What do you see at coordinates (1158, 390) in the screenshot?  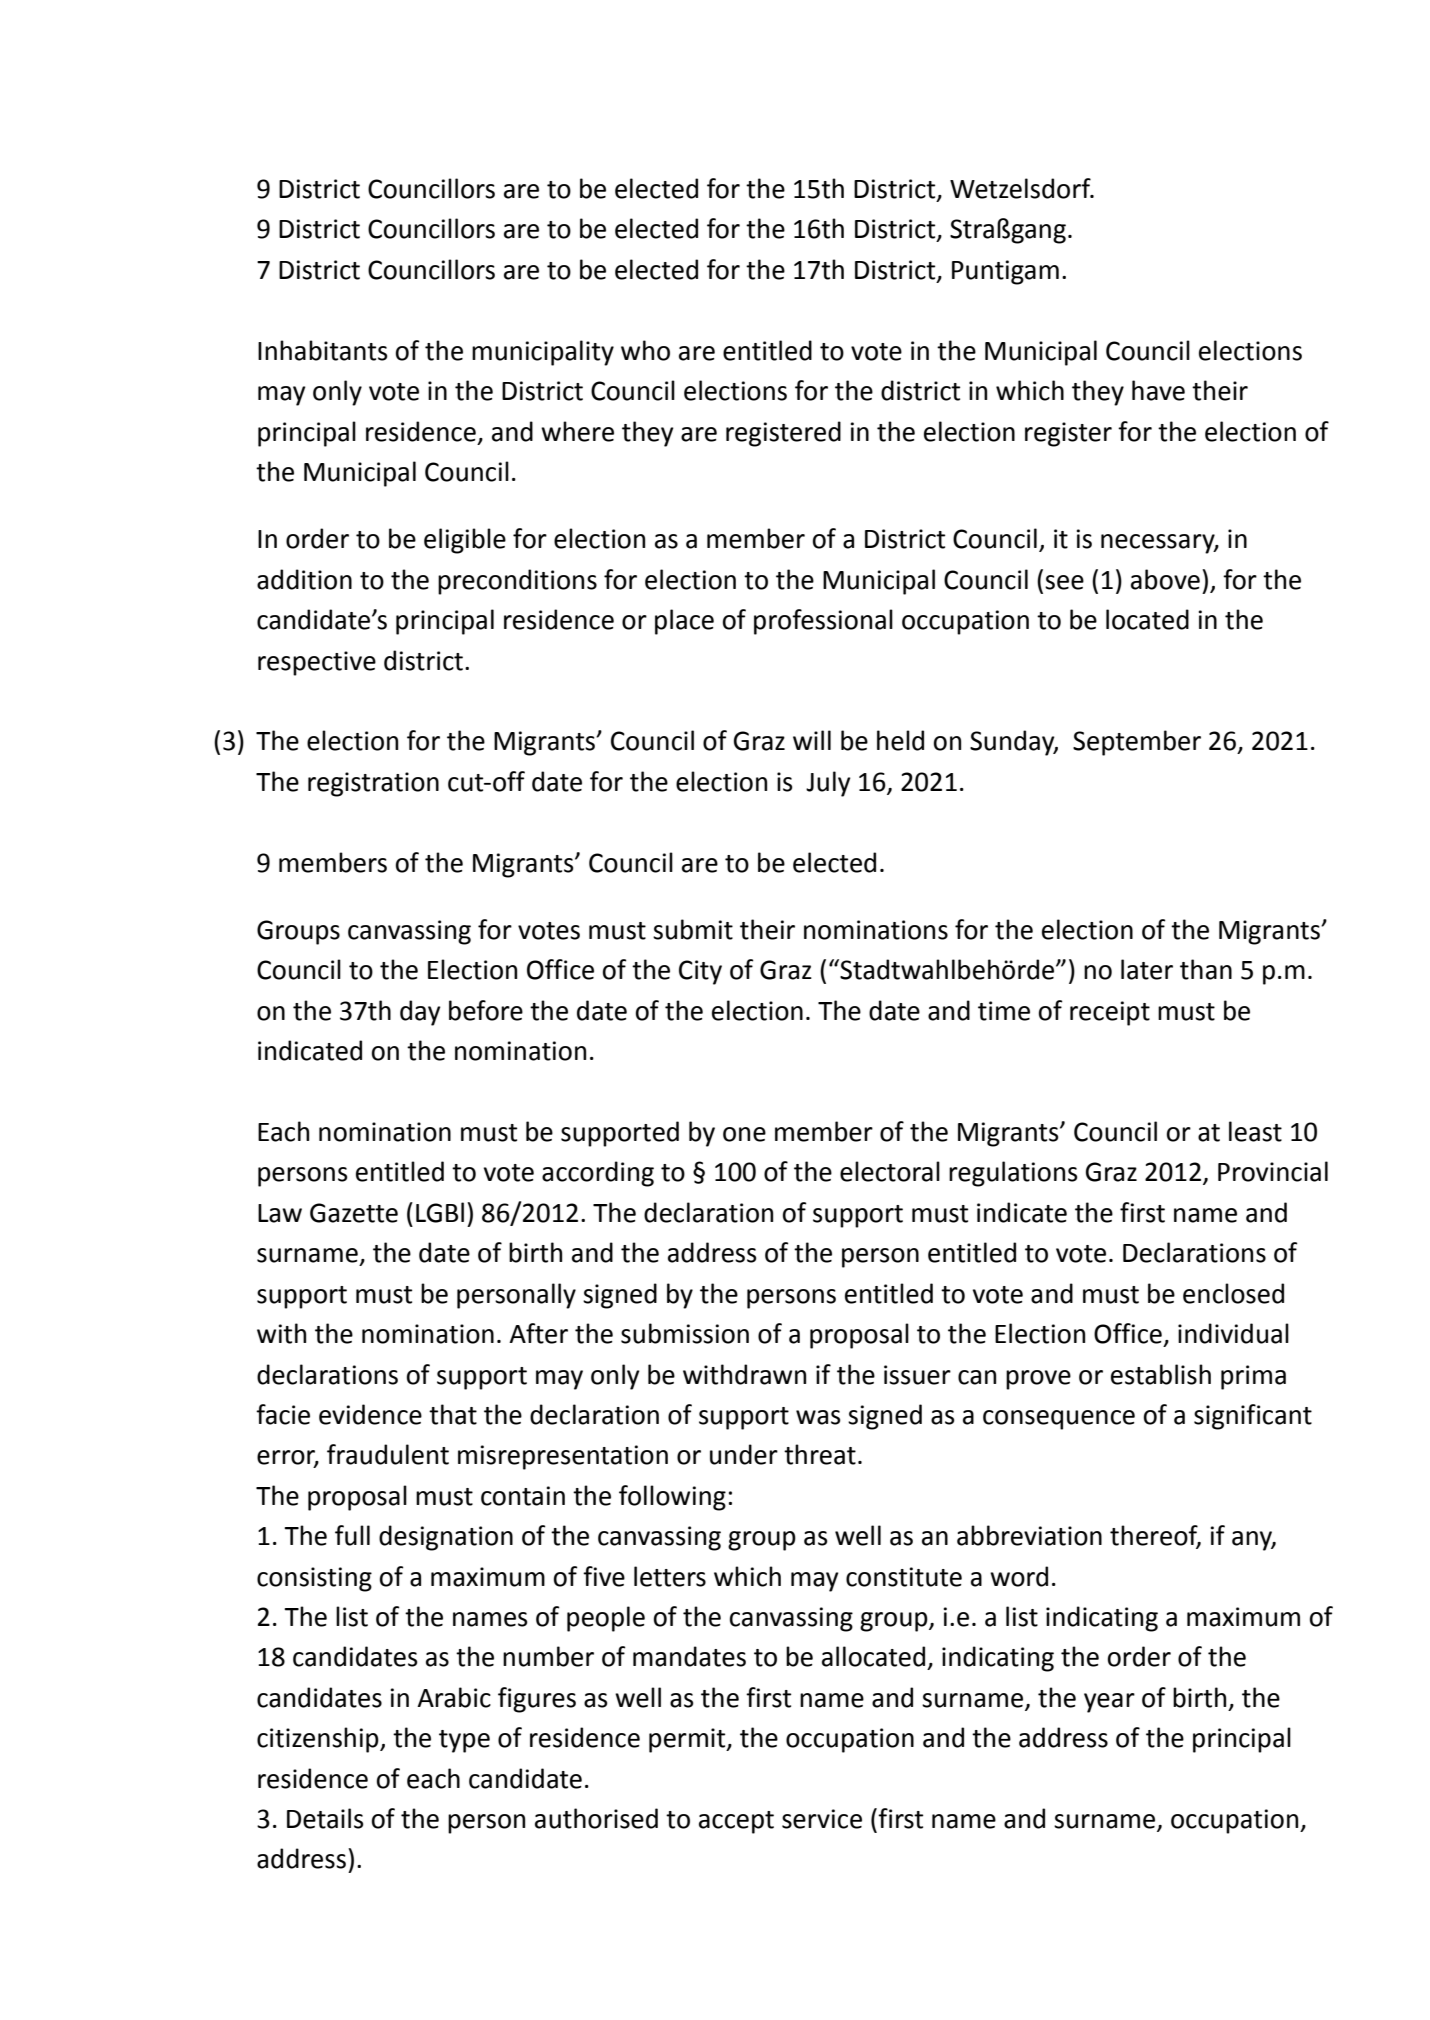 I see `have` at bounding box center [1158, 390].
